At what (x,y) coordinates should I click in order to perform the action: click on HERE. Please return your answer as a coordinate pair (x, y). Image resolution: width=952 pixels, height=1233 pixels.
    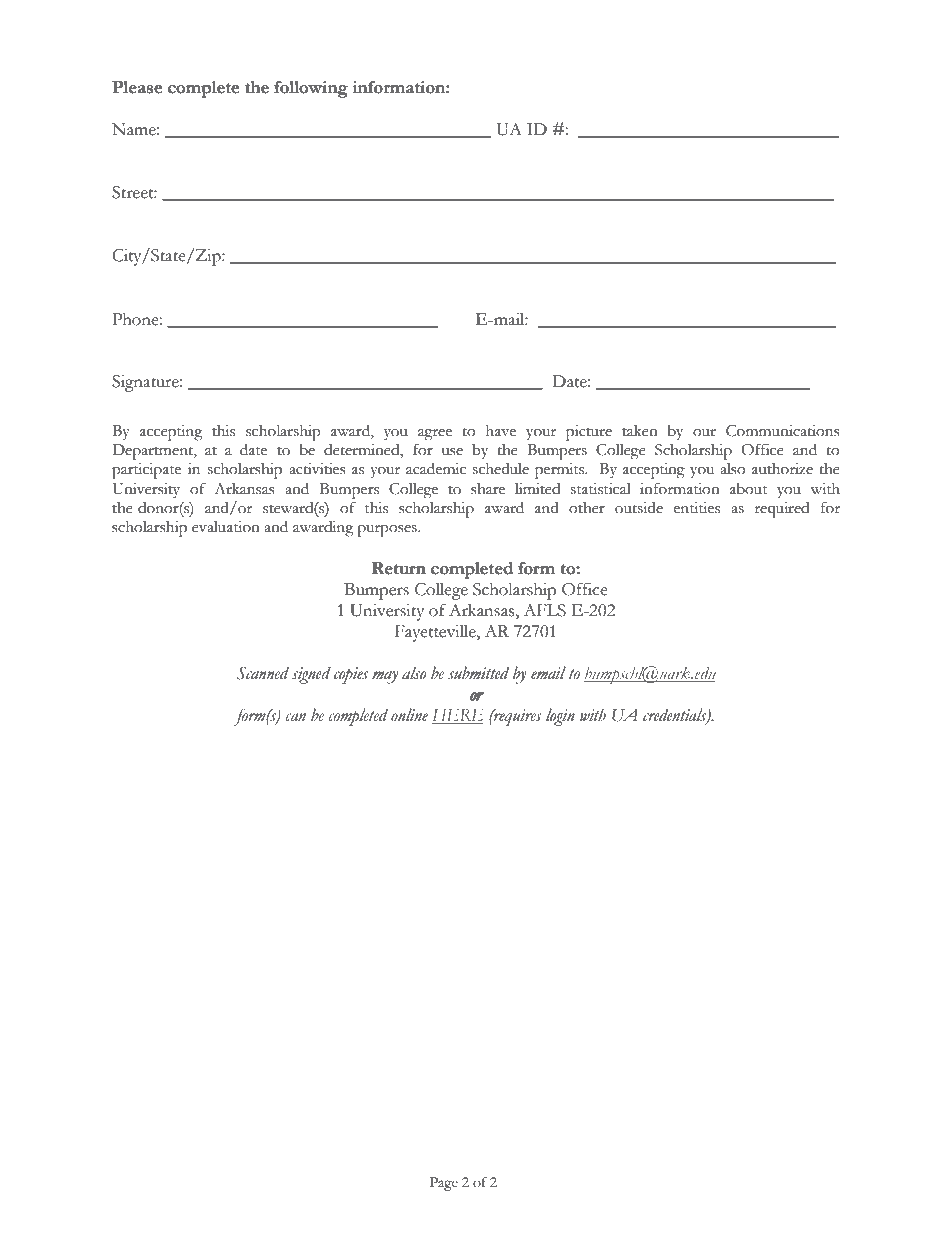
    Looking at the image, I should click on (457, 716).
